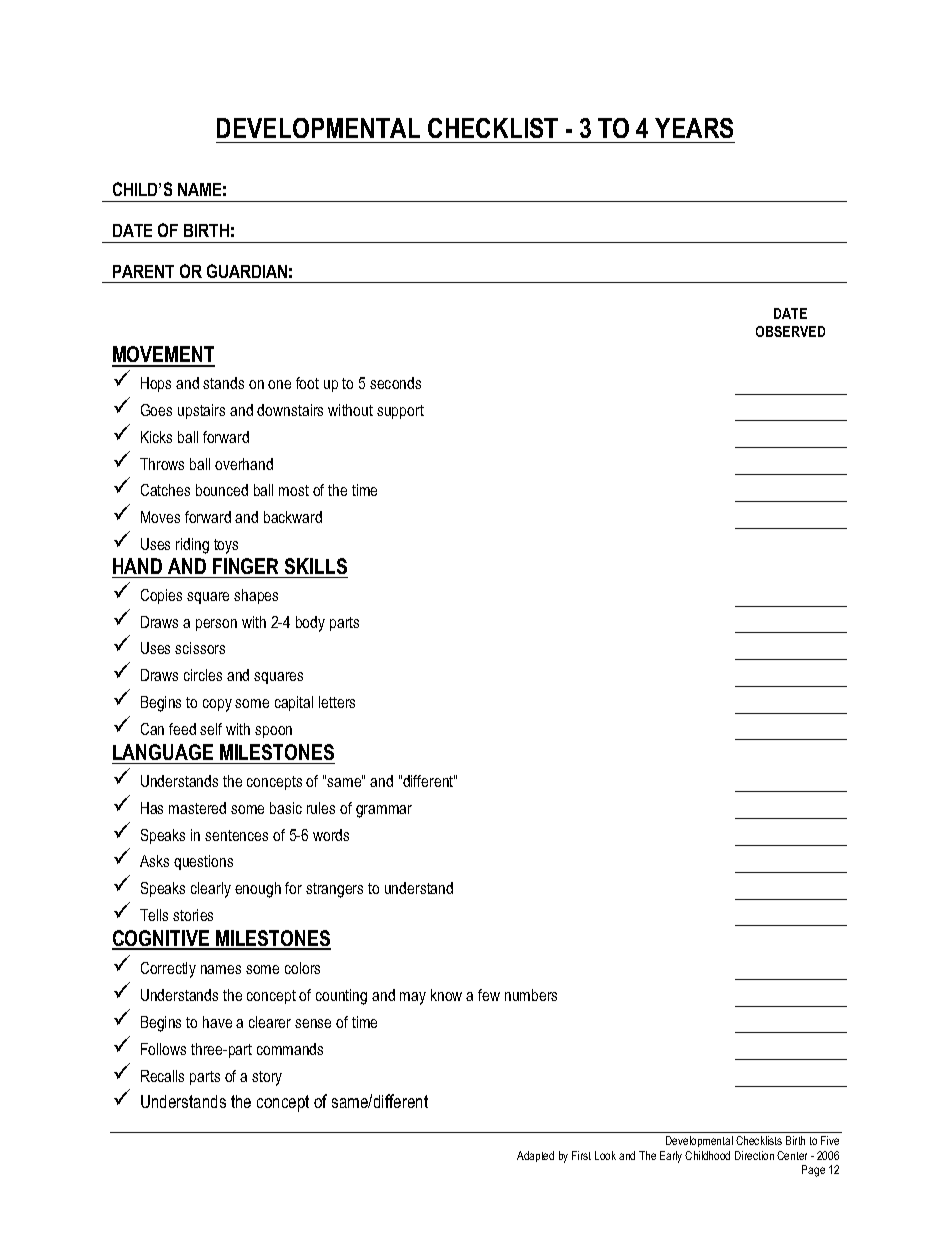 Image resolution: width=952 pixels, height=1233 pixels. What do you see at coordinates (143, 271) in the screenshot?
I see `PARENT` at bounding box center [143, 271].
